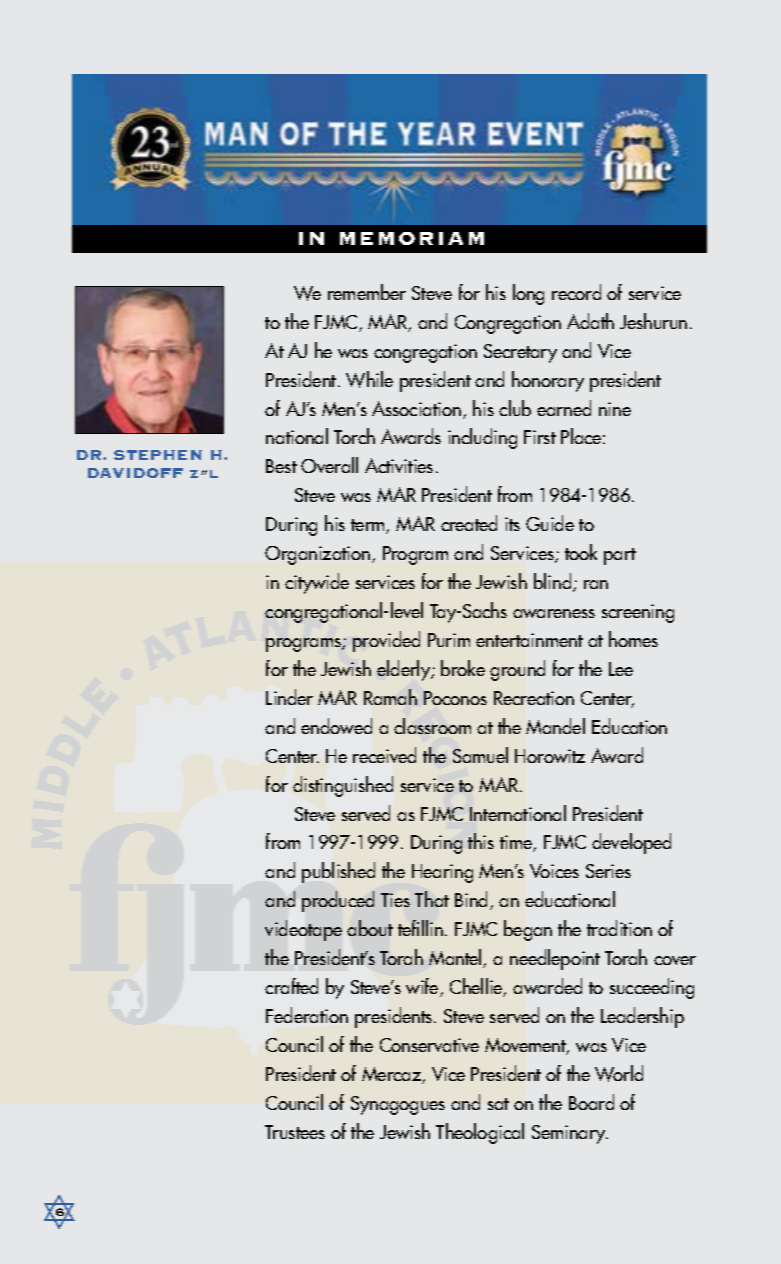 This document has height=1264, width=781. Describe the element at coordinates (338, 872) in the document. I see `published` at that location.
